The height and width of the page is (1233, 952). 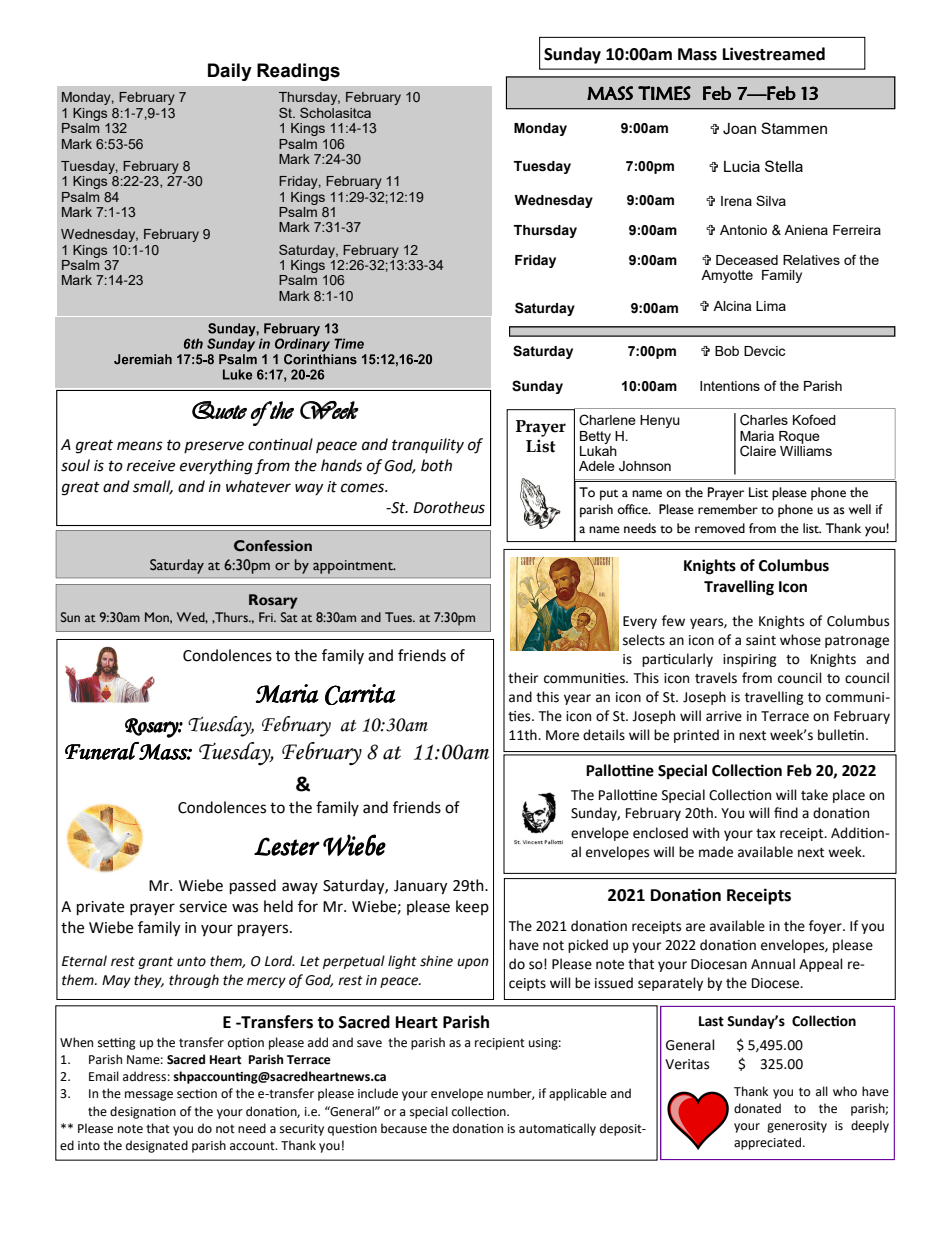 I want to click on saint, so click(x=761, y=640).
